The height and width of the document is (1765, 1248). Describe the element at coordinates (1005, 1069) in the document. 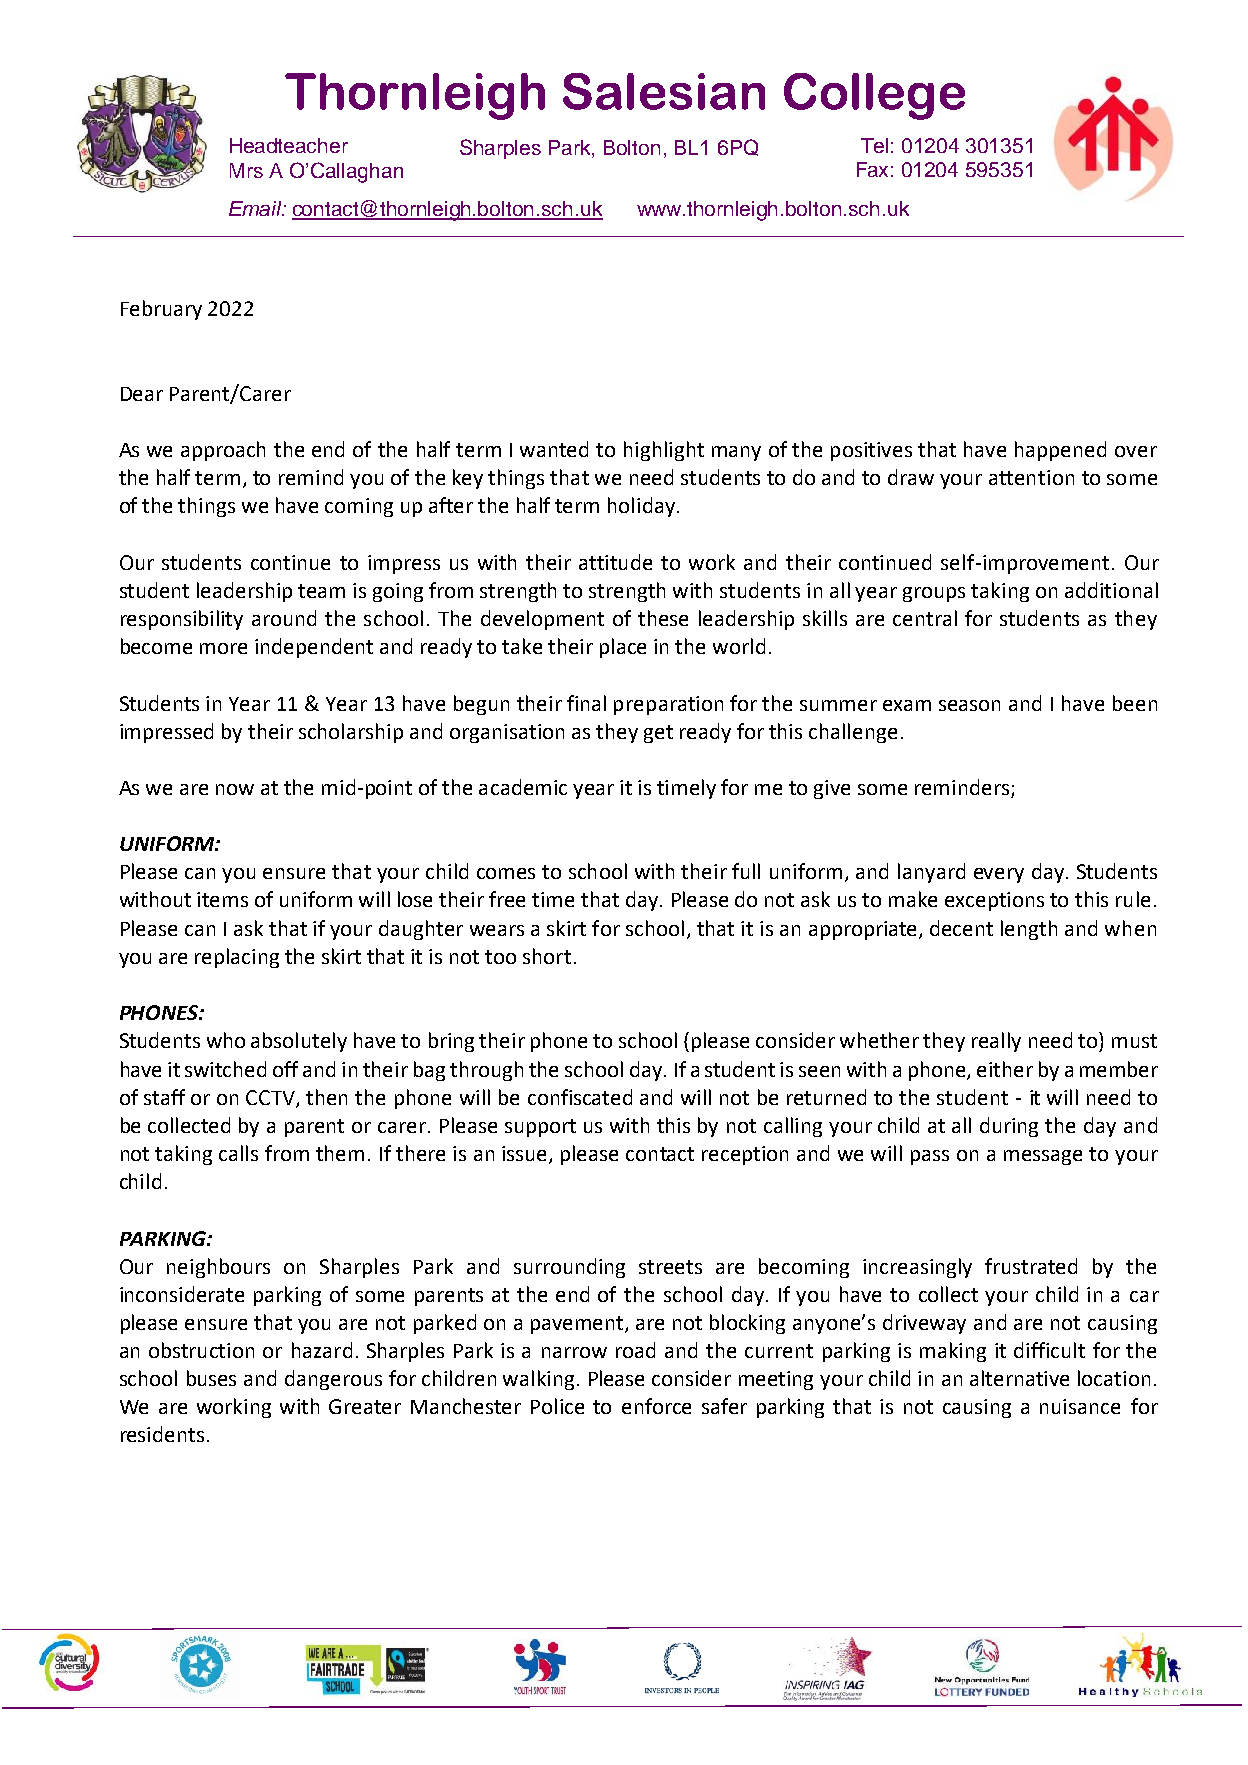

I see `either` at that location.
